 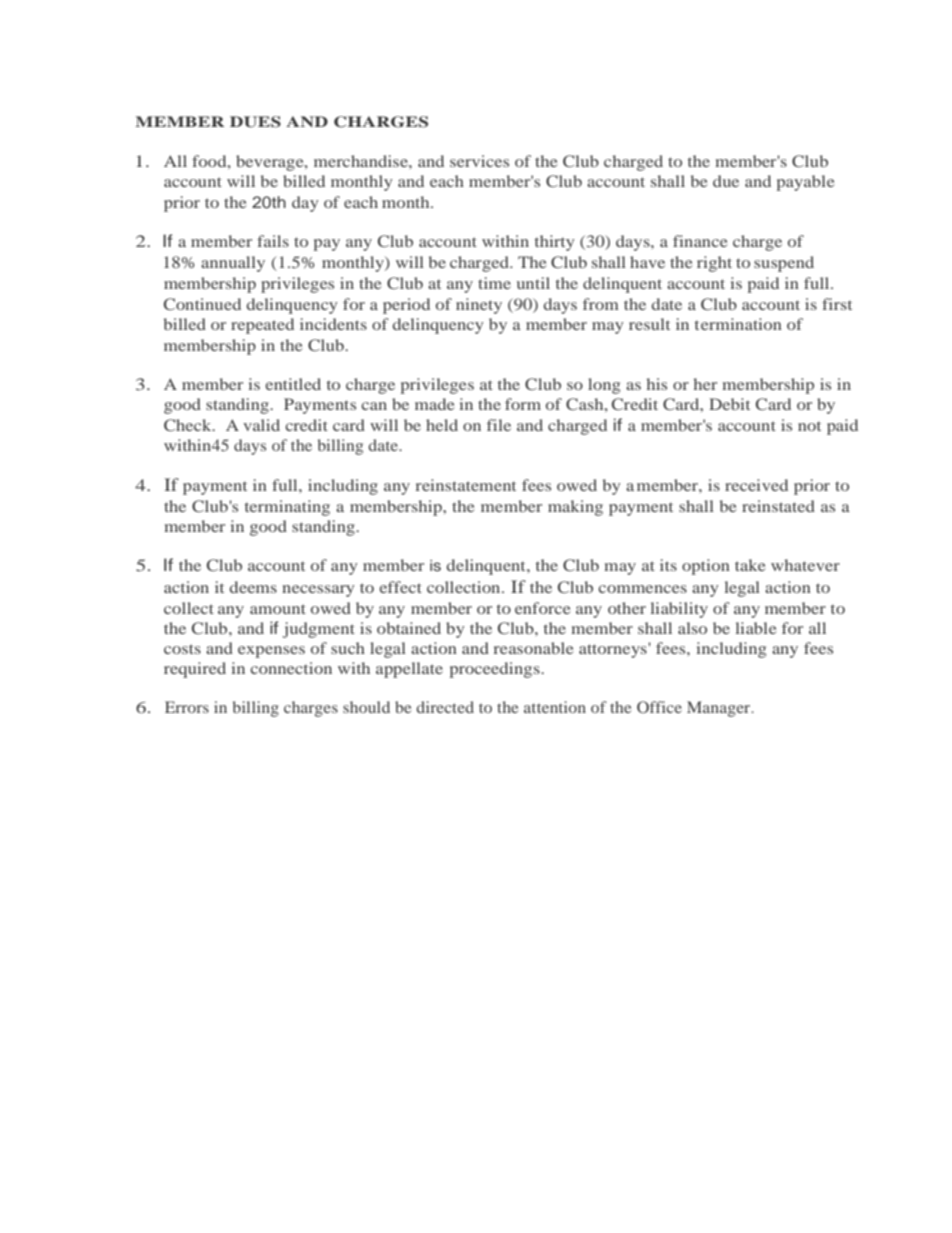 I want to click on file, so click(x=499, y=425).
